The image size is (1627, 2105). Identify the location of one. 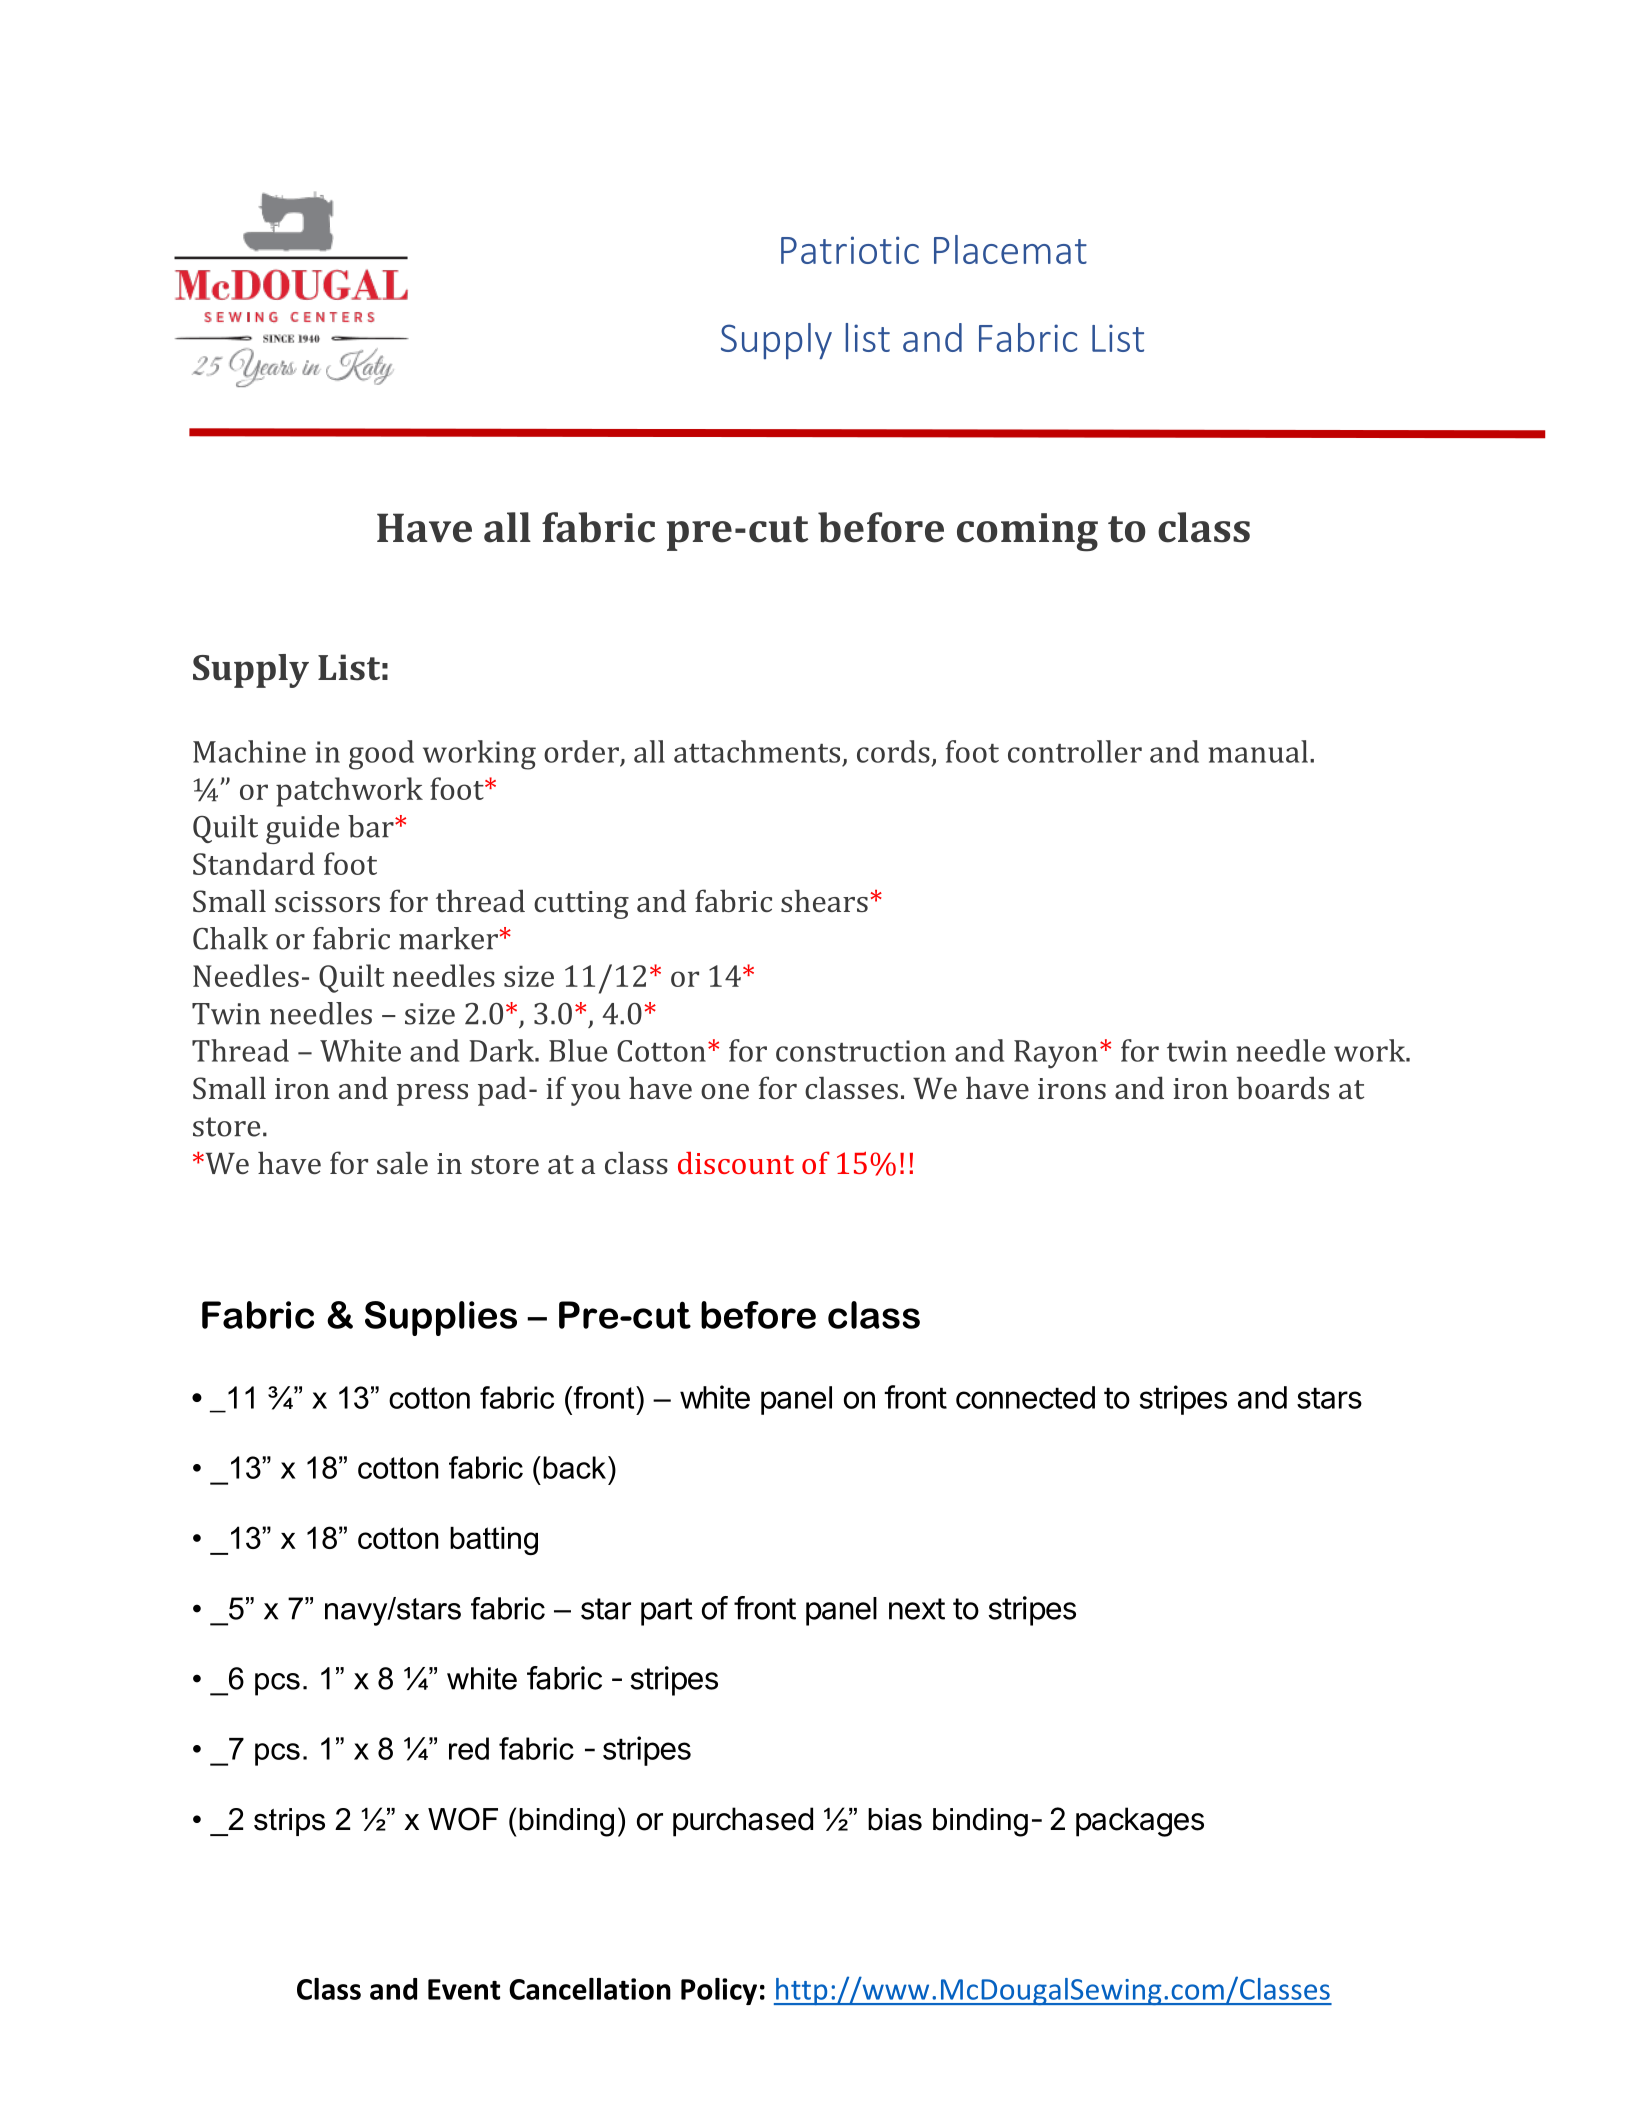
(725, 1091).
